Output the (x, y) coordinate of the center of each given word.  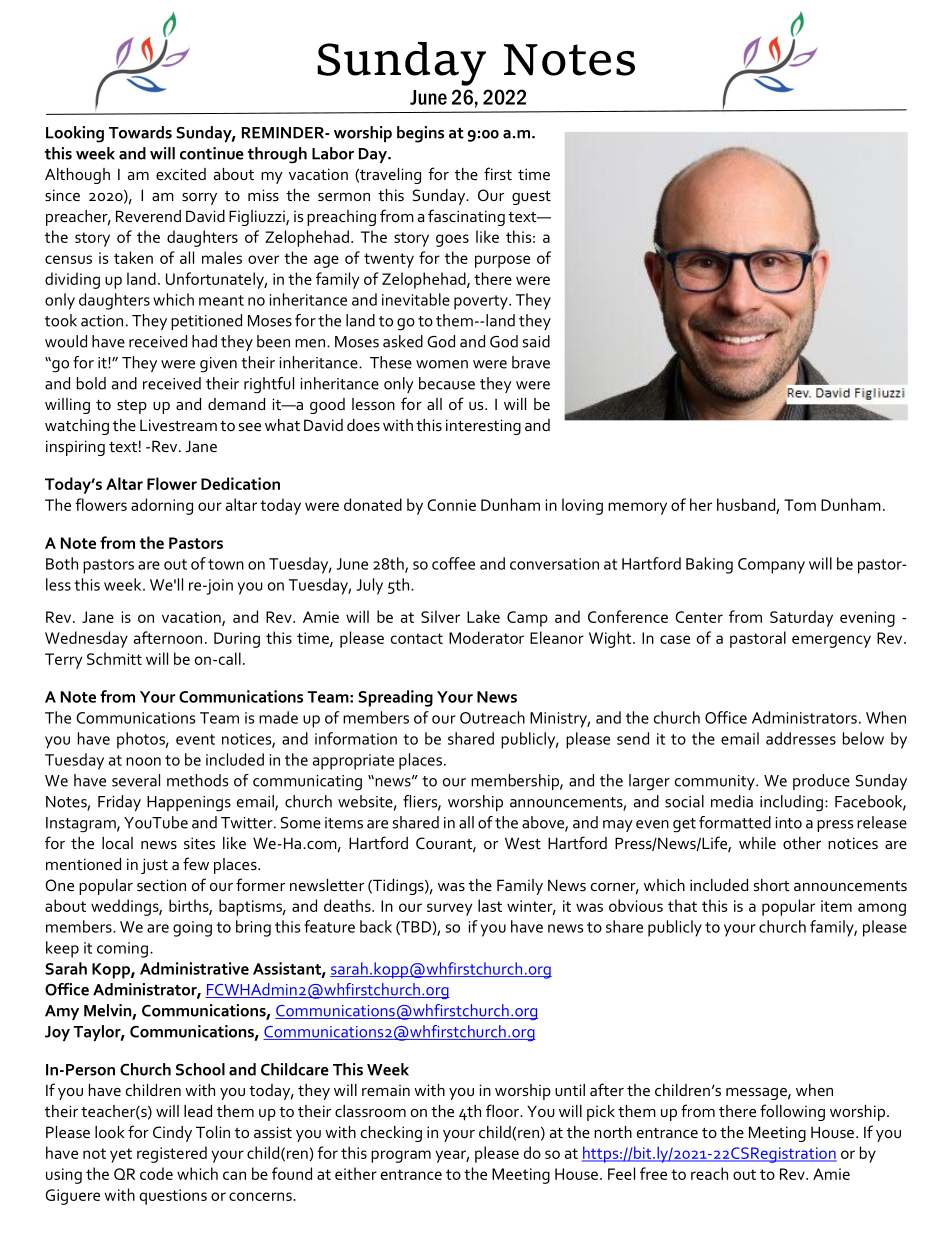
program (401, 1156)
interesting (483, 427)
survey (449, 909)
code (156, 1173)
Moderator (486, 637)
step (132, 407)
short (772, 885)
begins (420, 134)
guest (531, 198)
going (192, 929)
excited (181, 174)
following (792, 1112)
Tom (800, 505)
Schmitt (114, 658)
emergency (831, 641)
